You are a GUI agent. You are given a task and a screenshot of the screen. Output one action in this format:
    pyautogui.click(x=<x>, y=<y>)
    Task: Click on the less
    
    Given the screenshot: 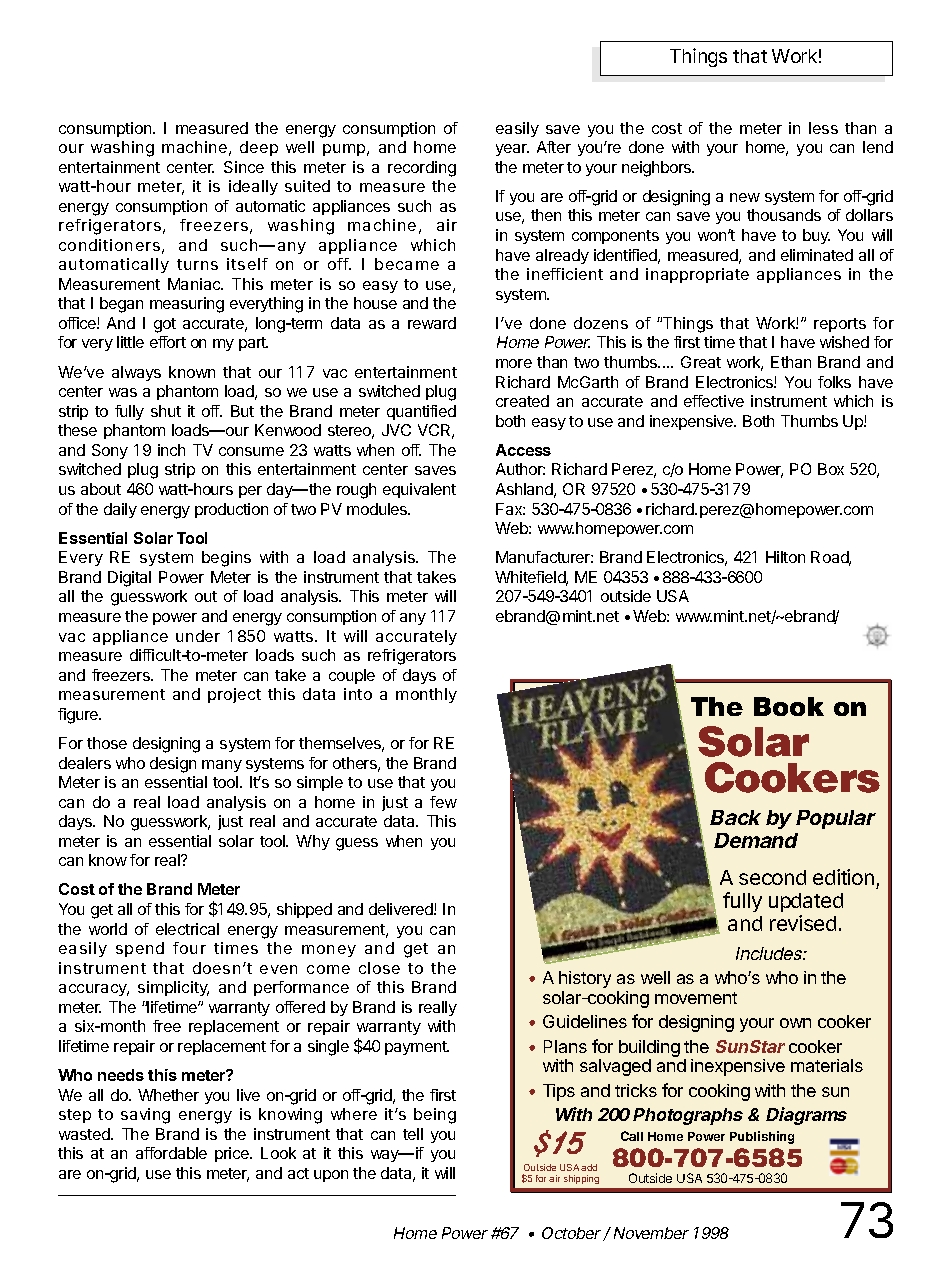 What is the action you would take?
    pyautogui.click(x=823, y=128)
